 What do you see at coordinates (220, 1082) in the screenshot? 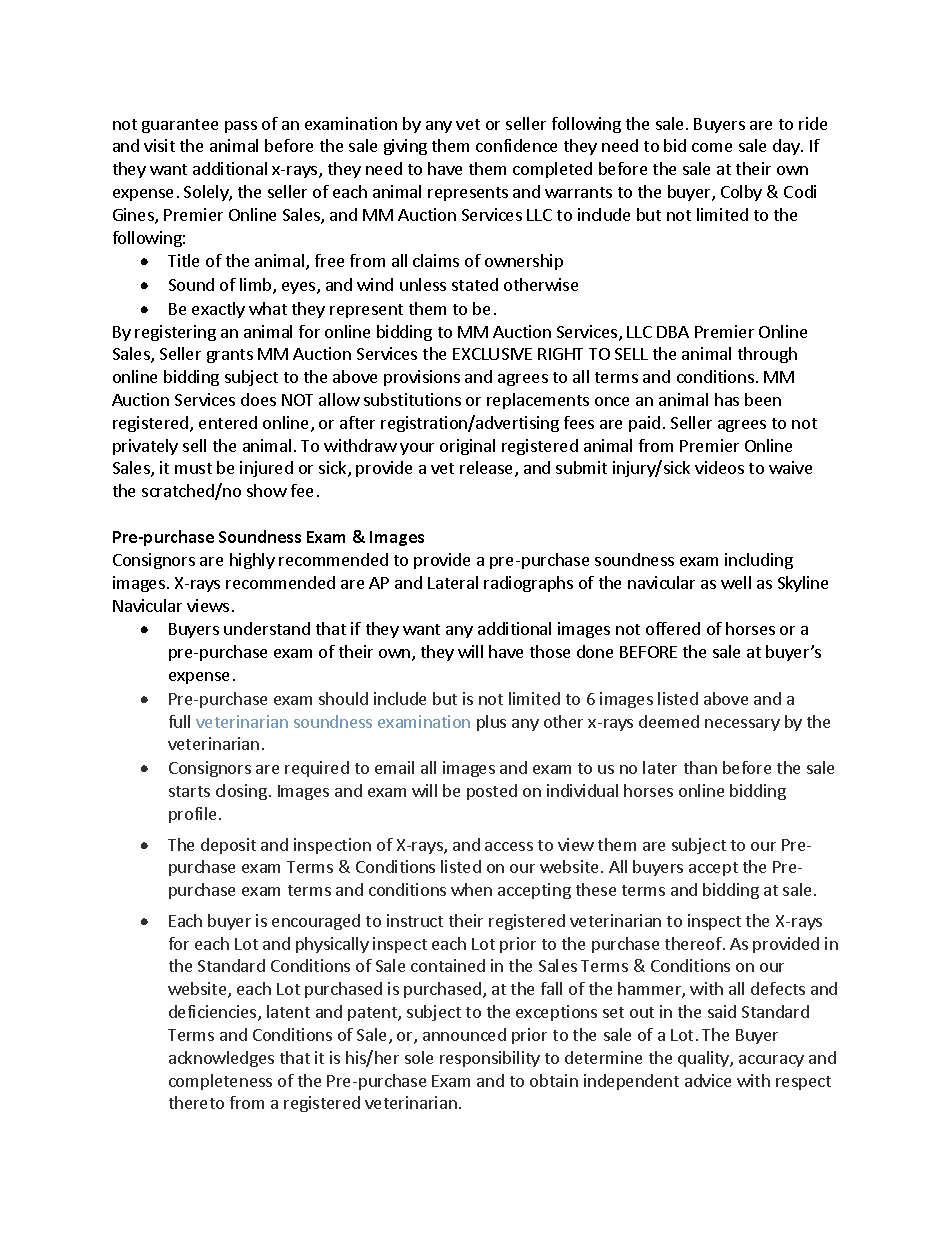
I see `completeness` at bounding box center [220, 1082].
